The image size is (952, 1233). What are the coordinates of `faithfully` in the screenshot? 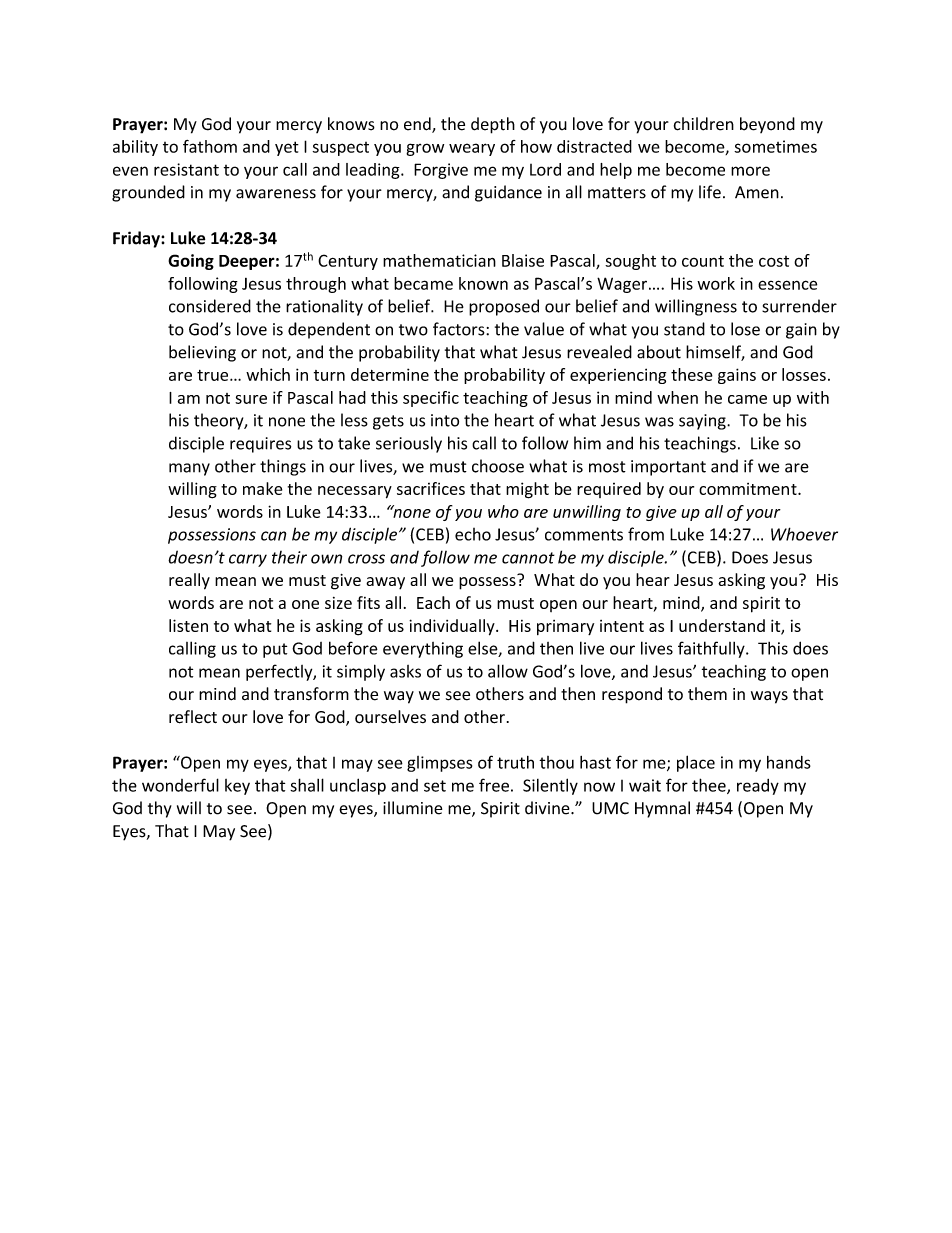 It's located at (712, 649).
